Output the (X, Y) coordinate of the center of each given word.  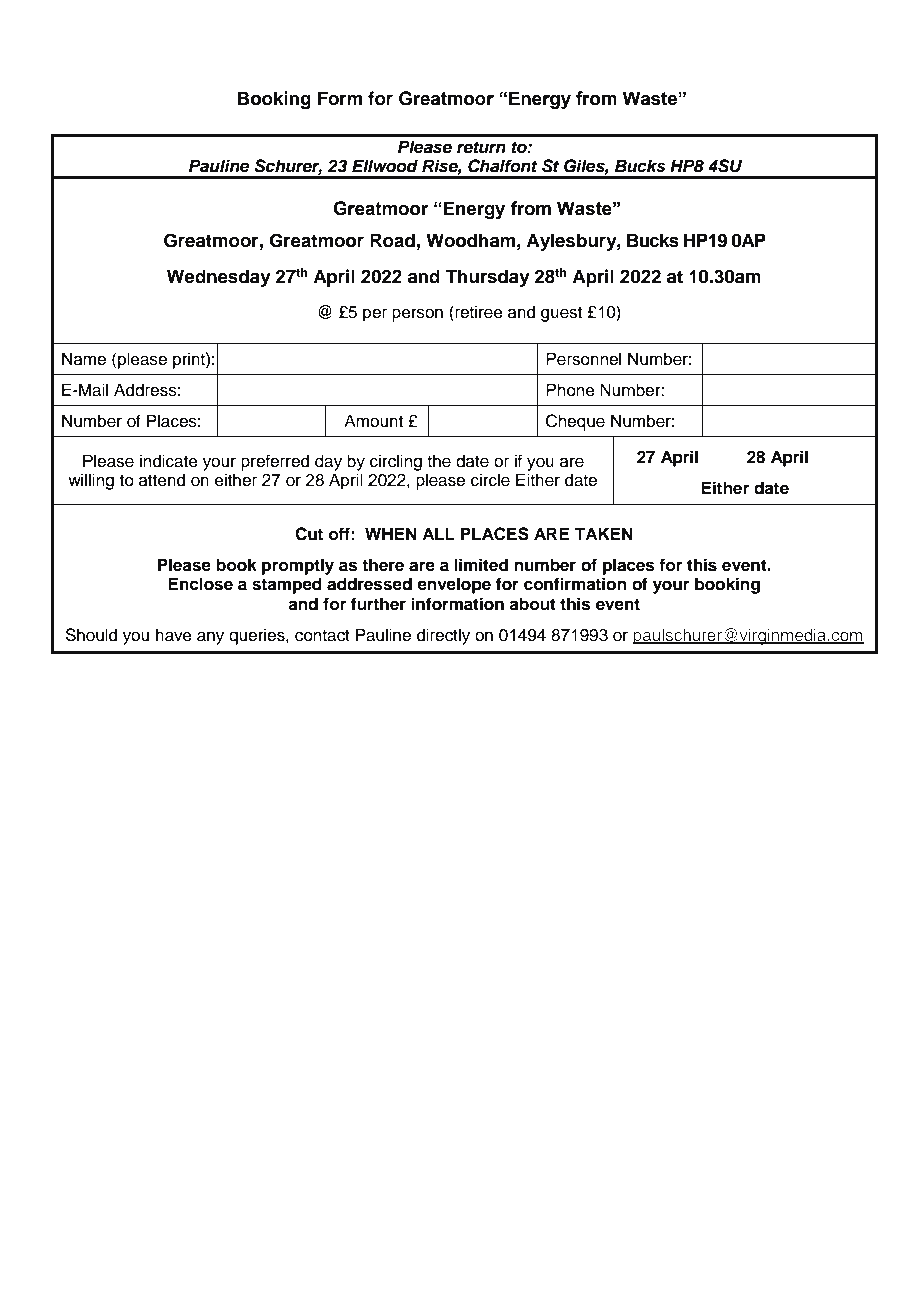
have (174, 635)
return (481, 148)
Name (84, 359)
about (532, 604)
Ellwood (385, 166)
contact (322, 636)
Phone (570, 390)
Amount (373, 421)
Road (392, 240)
